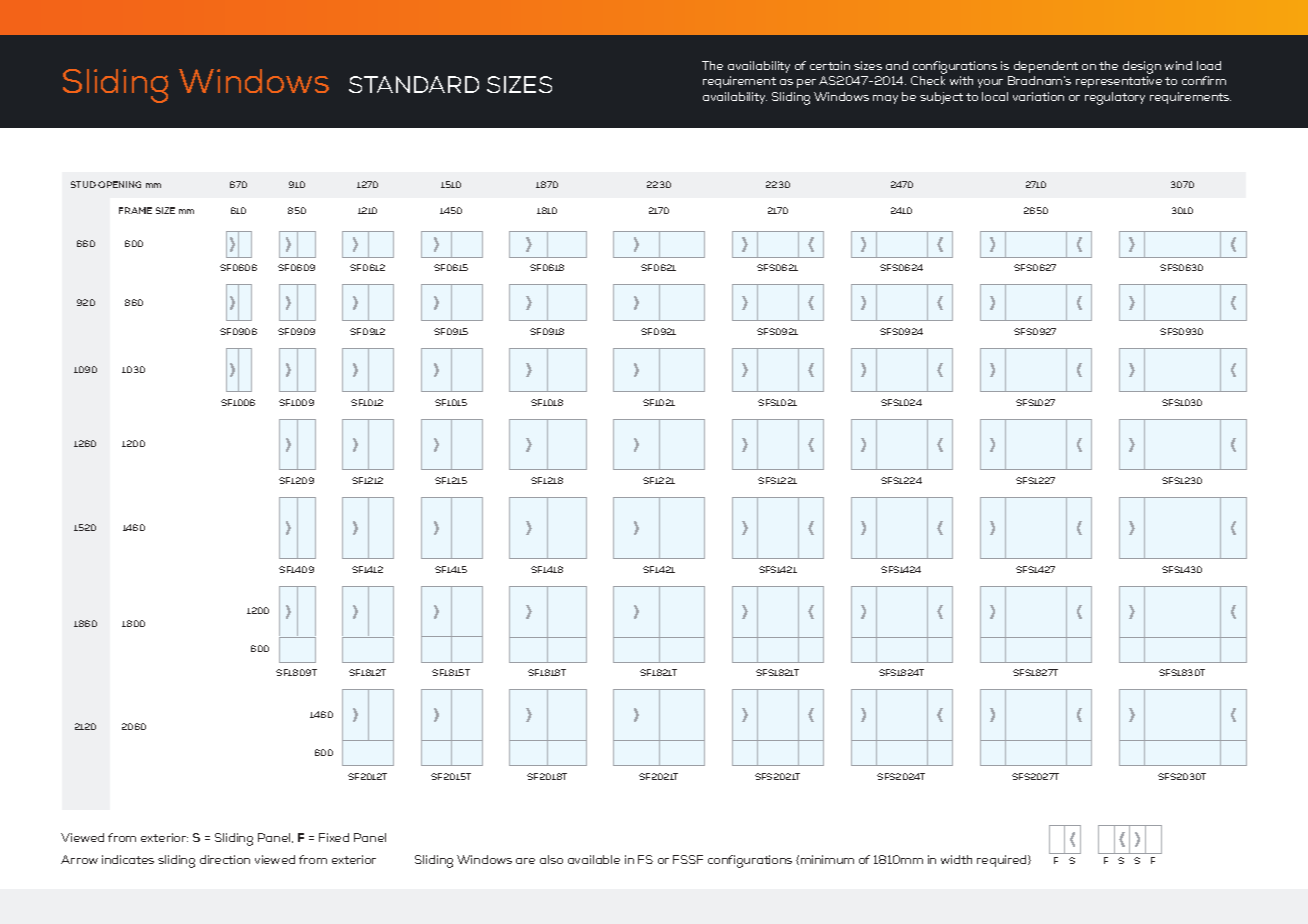 This screenshot has height=924, width=1308. I want to click on regulatory, so click(1115, 98).
